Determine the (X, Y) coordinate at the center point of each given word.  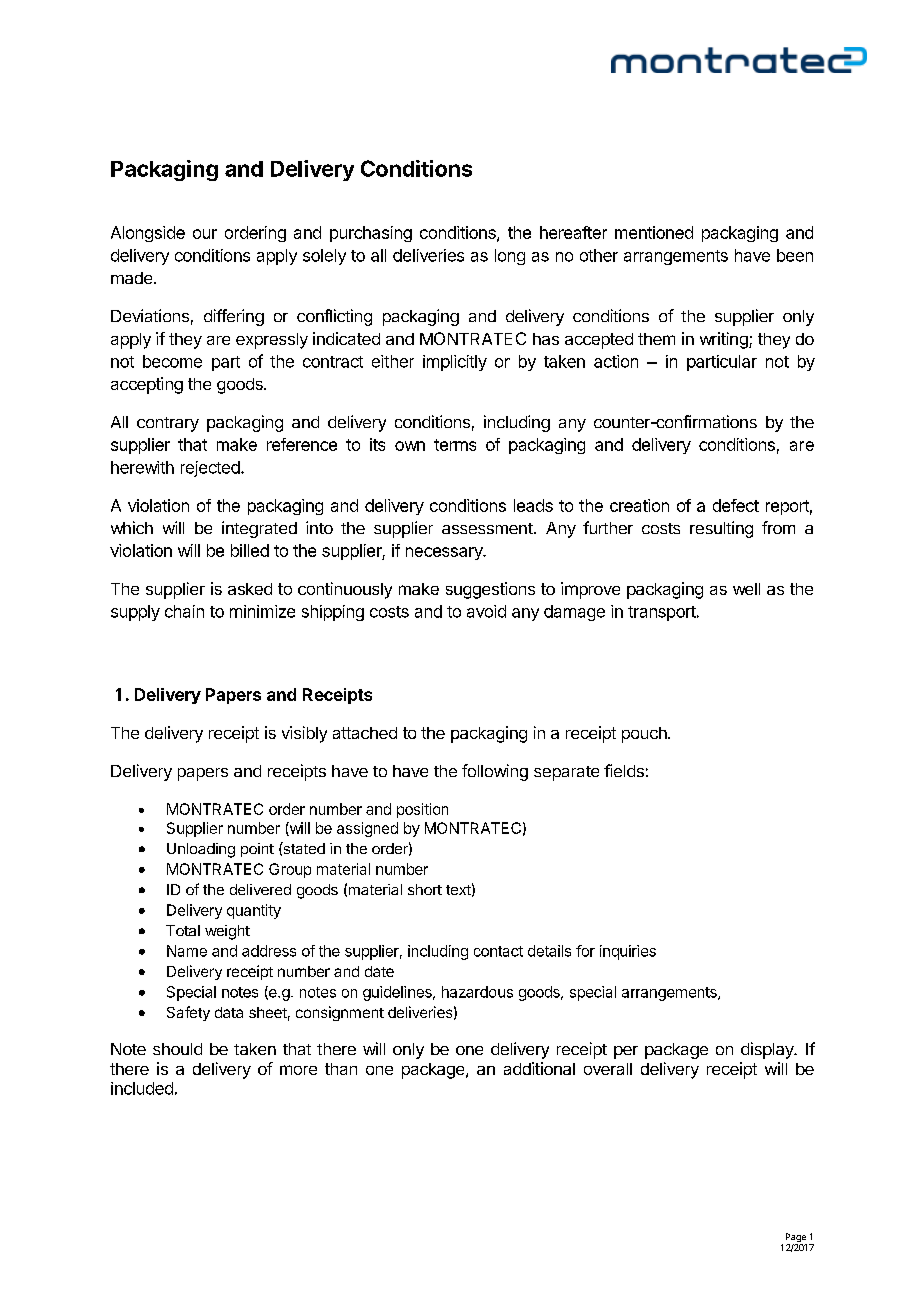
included (142, 1088)
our (205, 234)
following (495, 772)
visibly (304, 734)
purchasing (371, 234)
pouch (645, 735)
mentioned (654, 232)
